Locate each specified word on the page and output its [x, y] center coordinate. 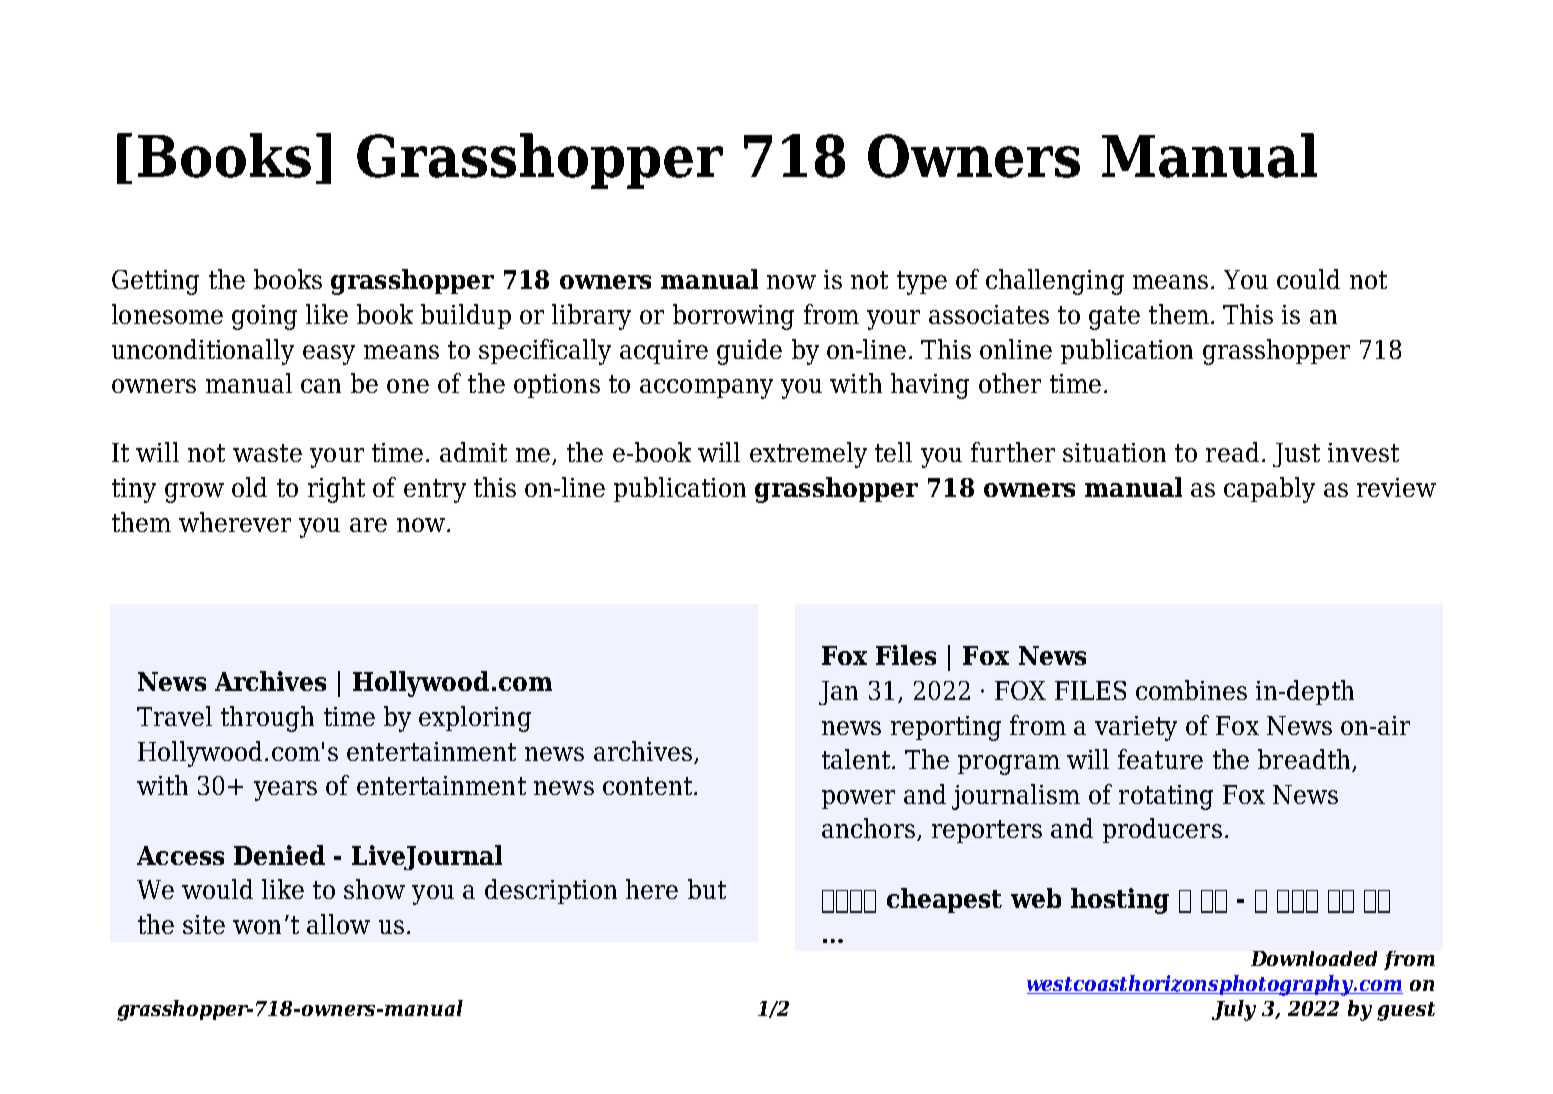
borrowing [733, 317]
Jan [838, 693]
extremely [808, 455]
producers [1162, 830]
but [707, 889]
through [267, 719]
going [264, 317]
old [249, 487]
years [285, 791]
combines [1191, 690]
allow [338, 924]
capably [1269, 490]
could [1308, 279]
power [858, 799]
